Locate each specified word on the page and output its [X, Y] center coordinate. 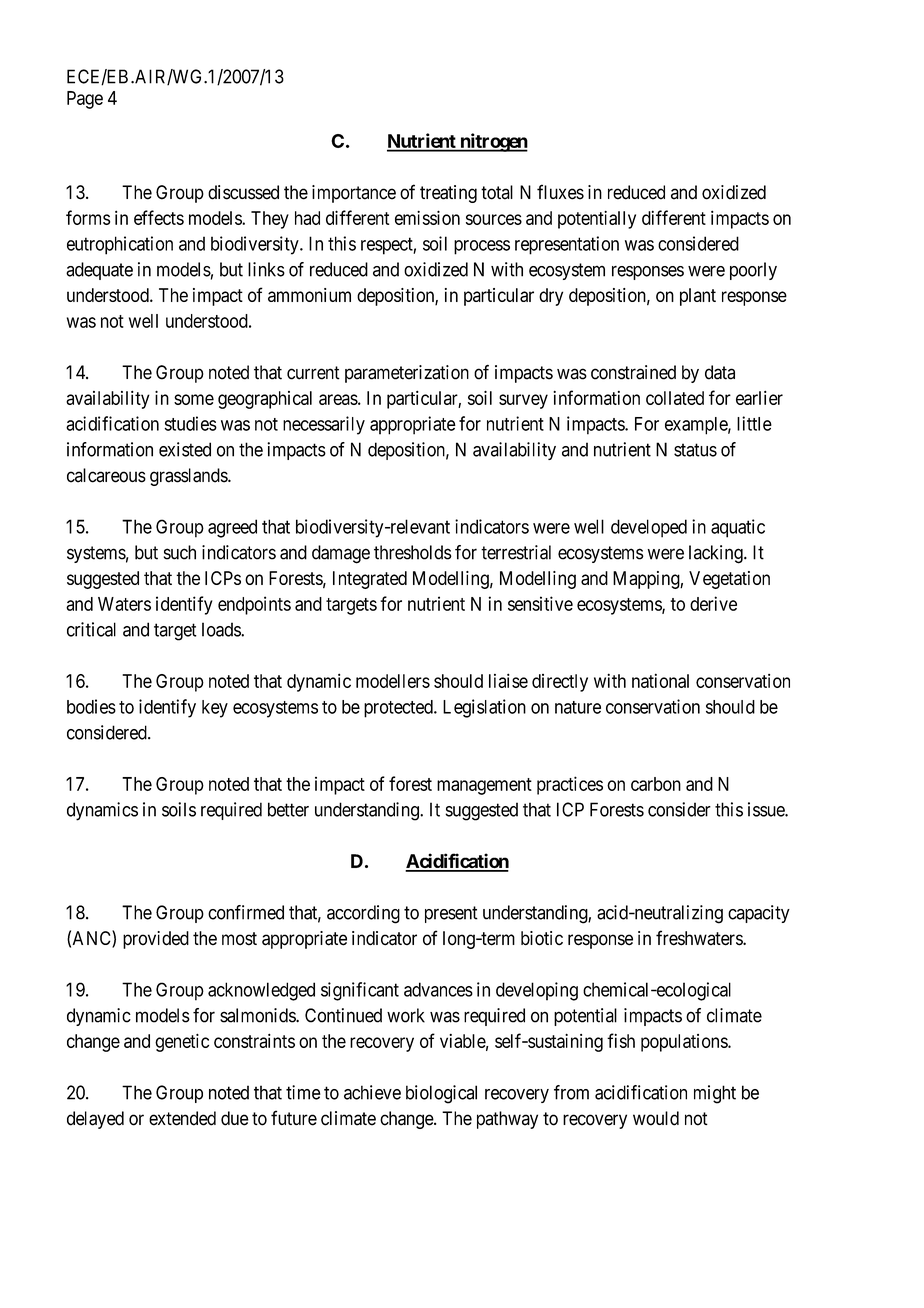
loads [222, 629]
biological [441, 1094]
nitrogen [493, 142]
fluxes [560, 192]
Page [85, 100]
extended [182, 1118]
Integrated [370, 580]
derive [713, 603]
